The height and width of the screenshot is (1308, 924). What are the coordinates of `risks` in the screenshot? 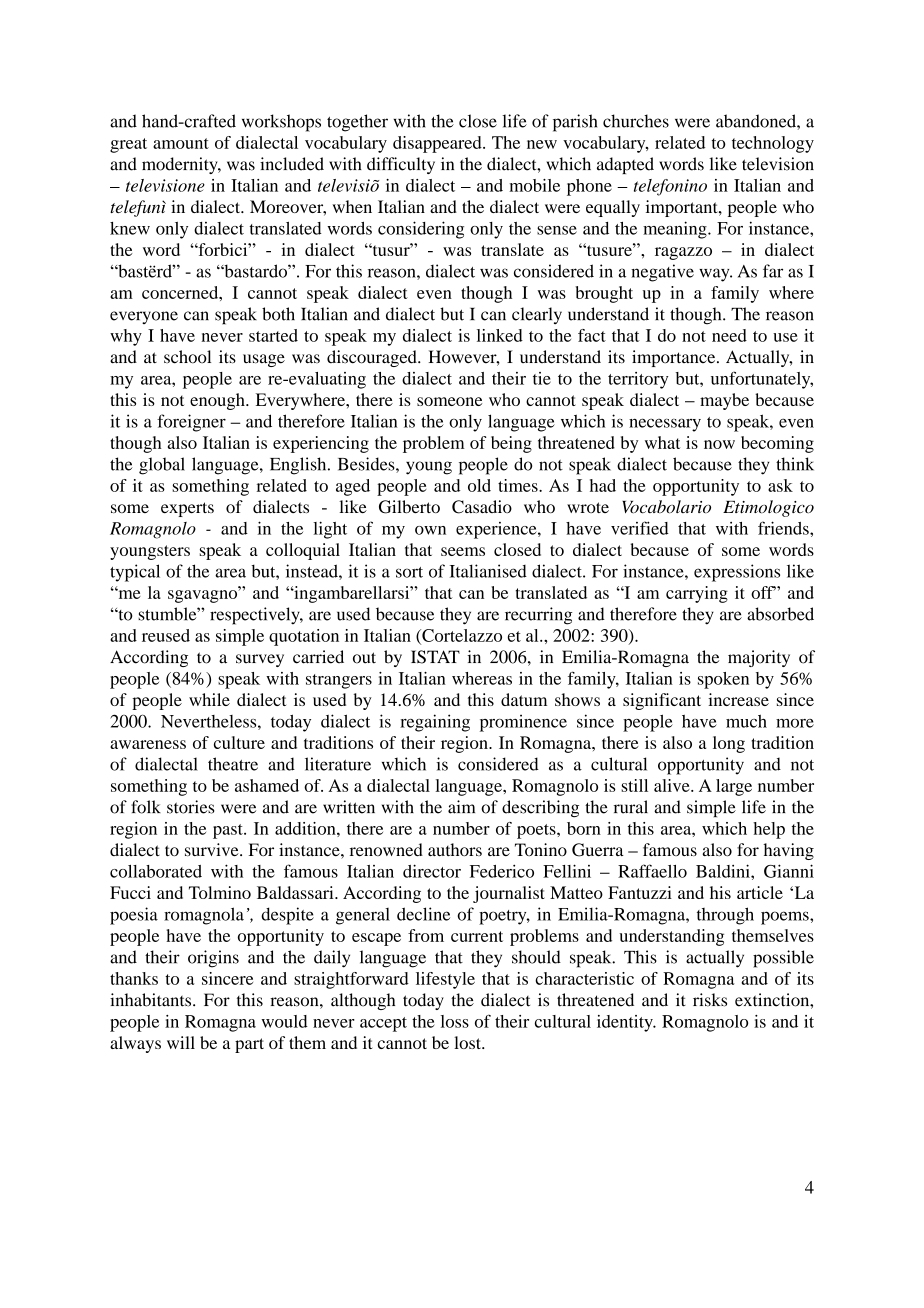 It's located at (710, 1000).
